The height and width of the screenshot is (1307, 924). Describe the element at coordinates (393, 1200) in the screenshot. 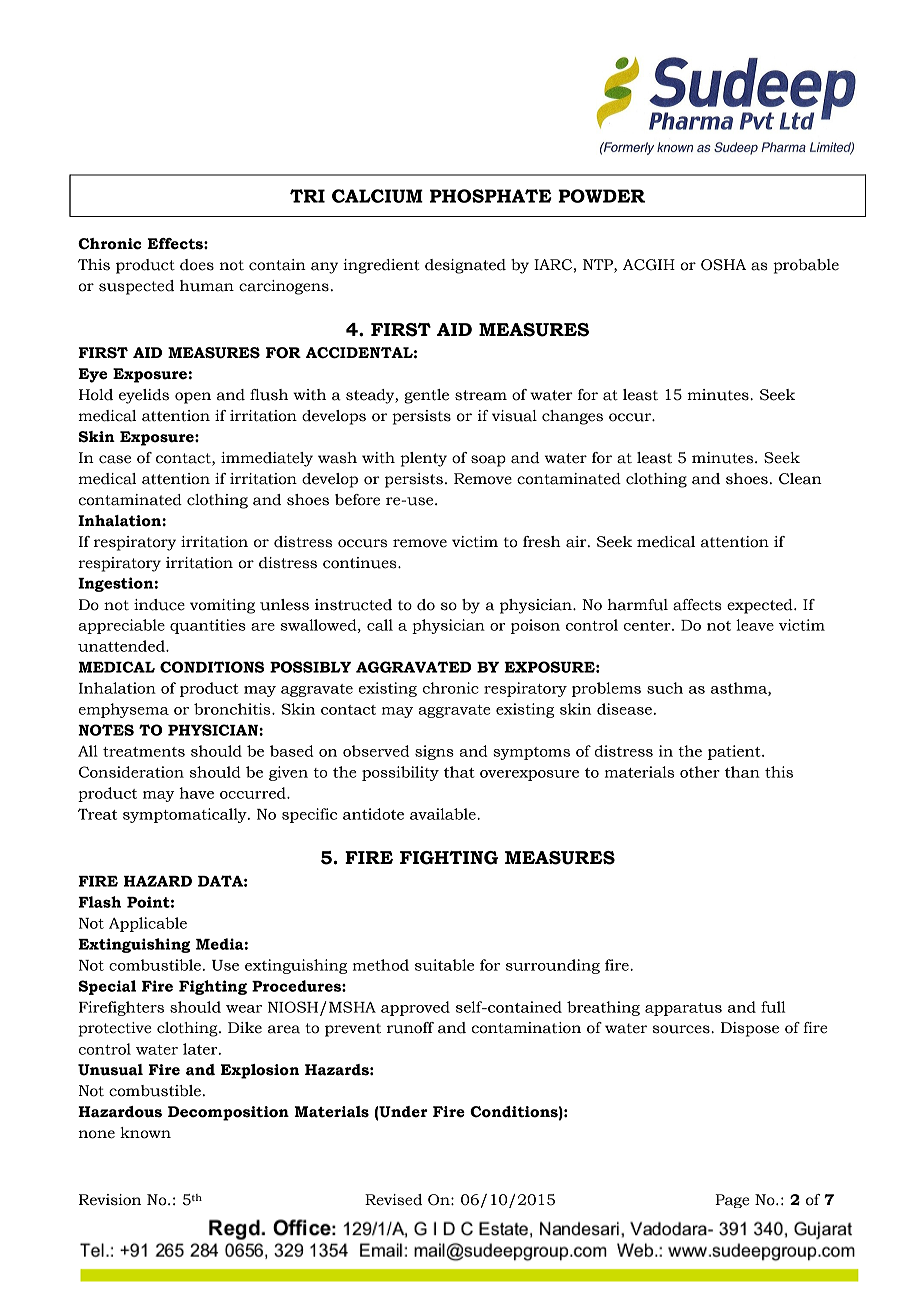

I see `Revised` at that location.
